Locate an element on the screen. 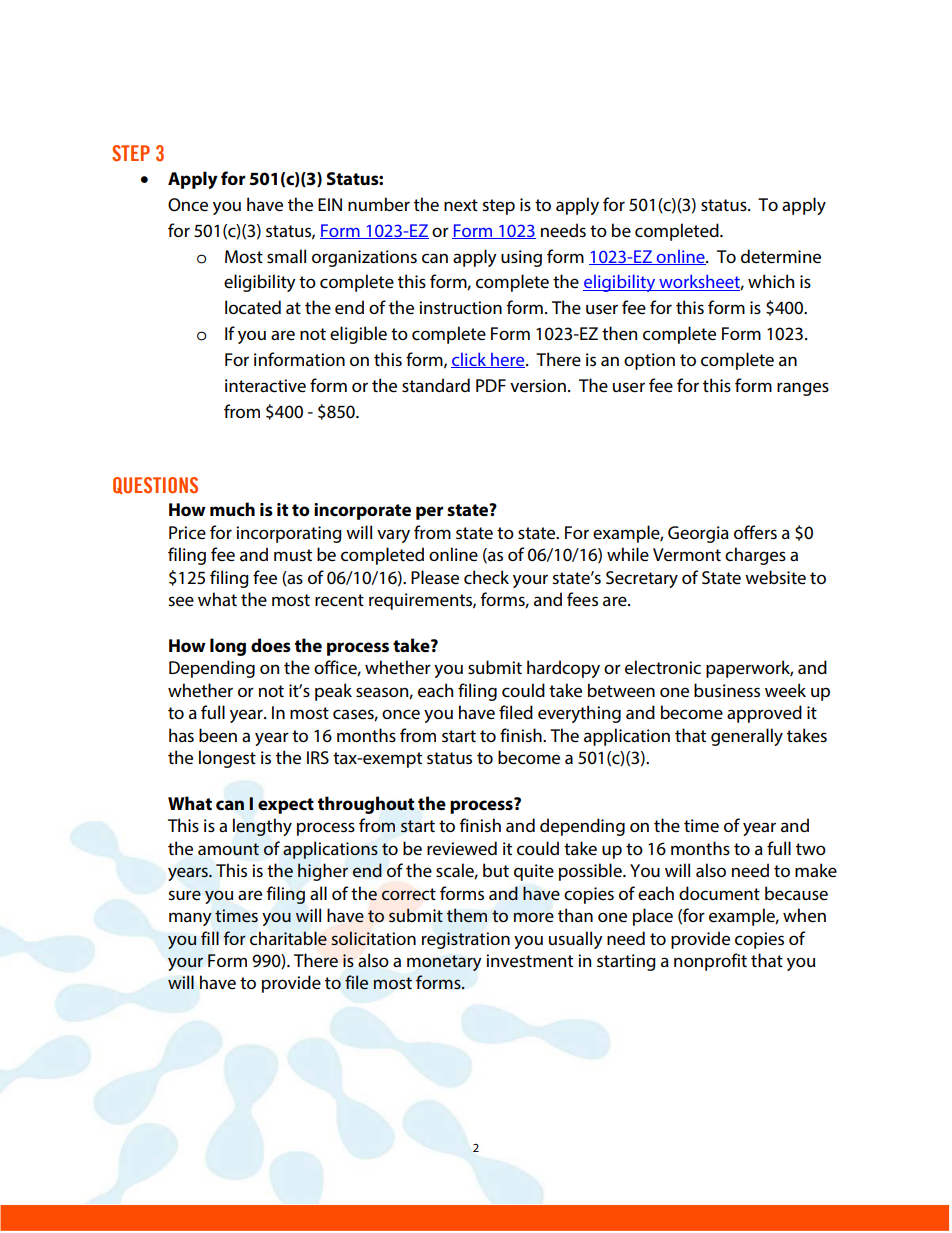 This screenshot has height=1233, width=952. PDF is located at coordinates (491, 385).
